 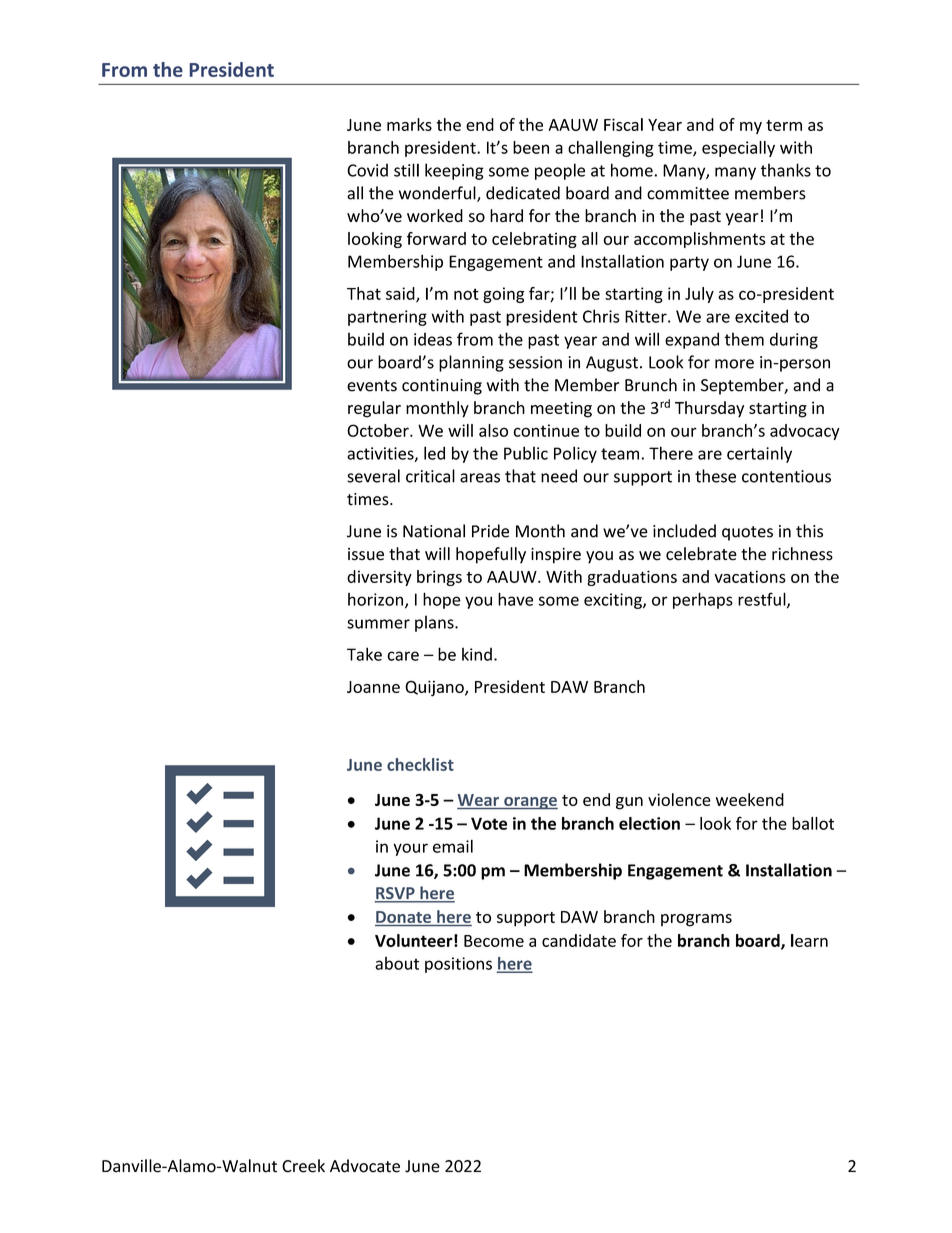 What do you see at coordinates (560, 171) in the screenshot?
I see `people` at bounding box center [560, 171].
